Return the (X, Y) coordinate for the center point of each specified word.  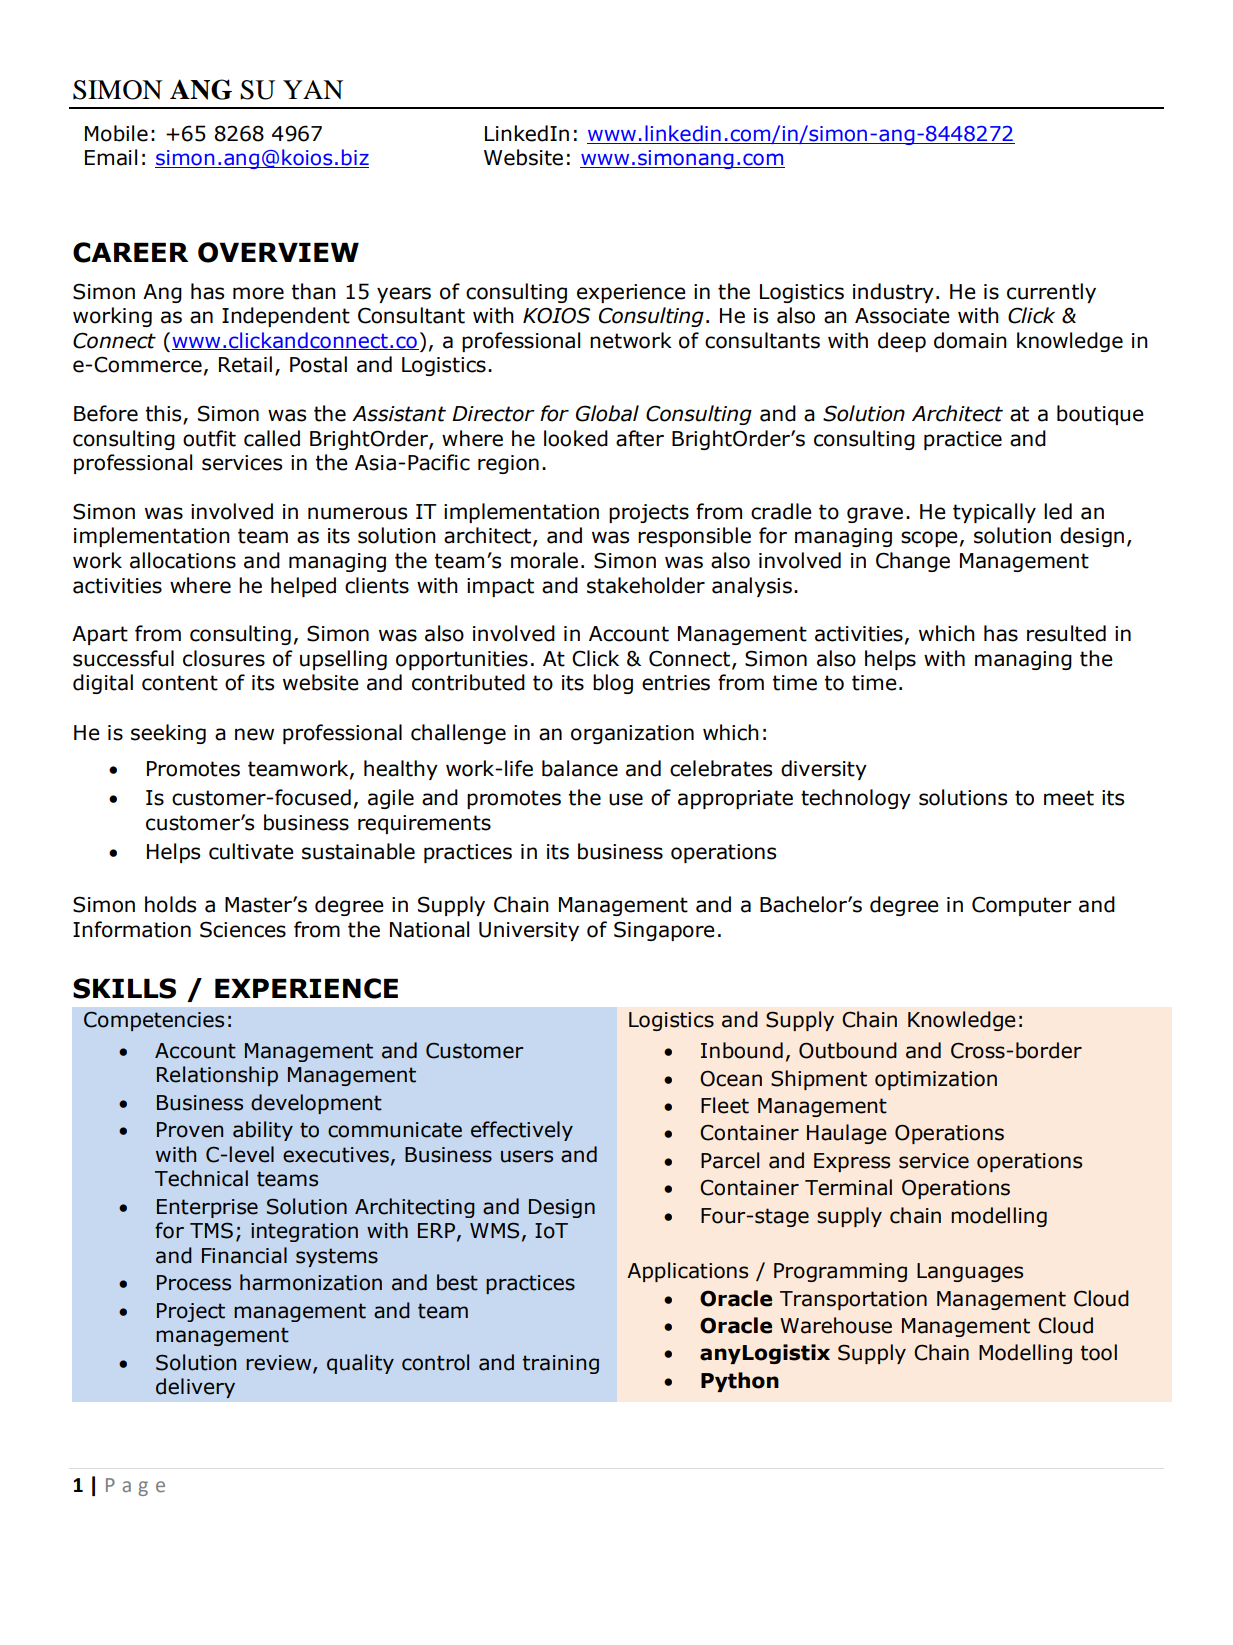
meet (1069, 798)
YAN (313, 89)
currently (1051, 293)
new (254, 734)
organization (632, 734)
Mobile (116, 133)
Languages (970, 1272)
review (280, 1363)
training (561, 1364)
